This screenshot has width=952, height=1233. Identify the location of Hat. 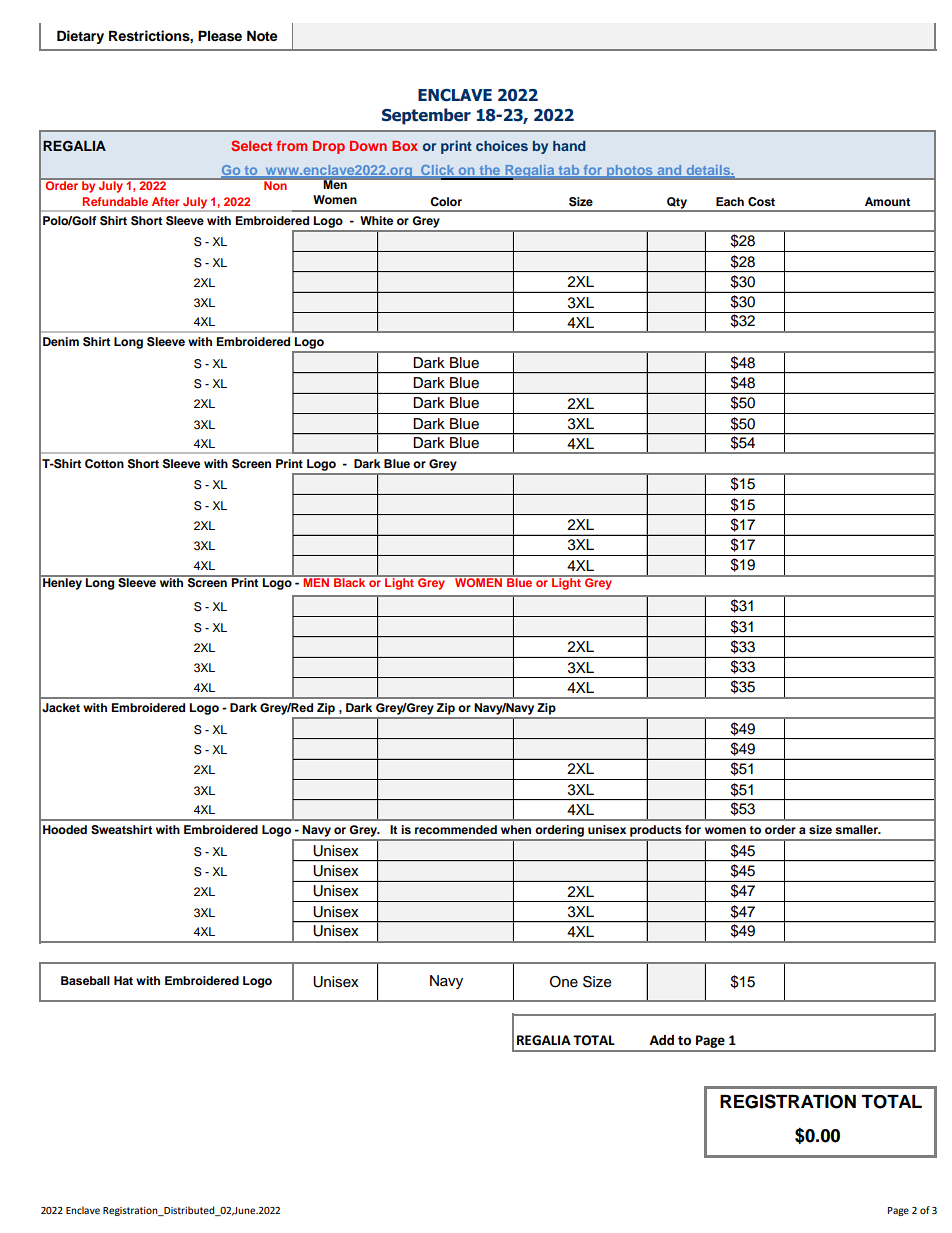
(123, 980).
